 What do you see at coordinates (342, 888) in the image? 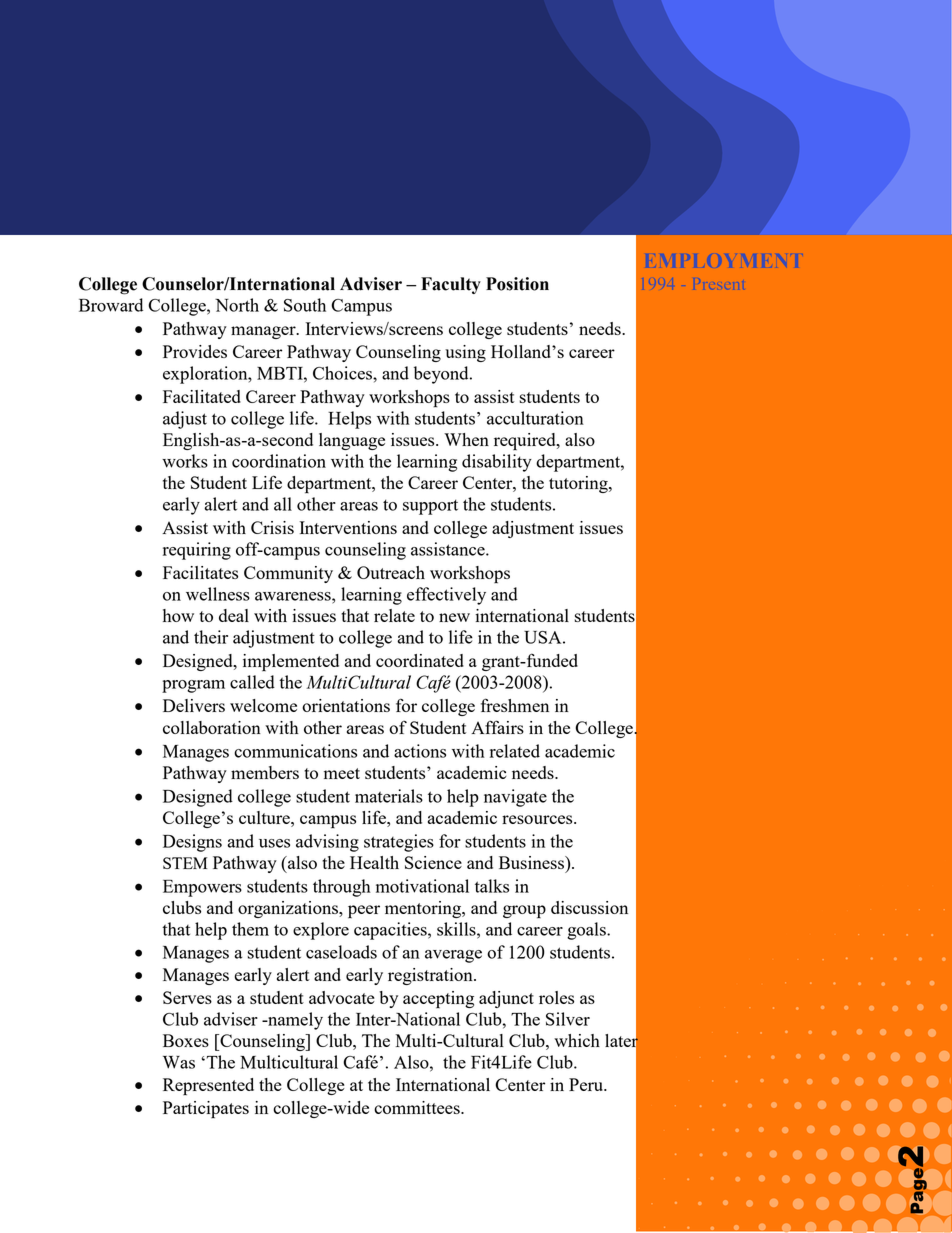
I see `through` at bounding box center [342, 888].
